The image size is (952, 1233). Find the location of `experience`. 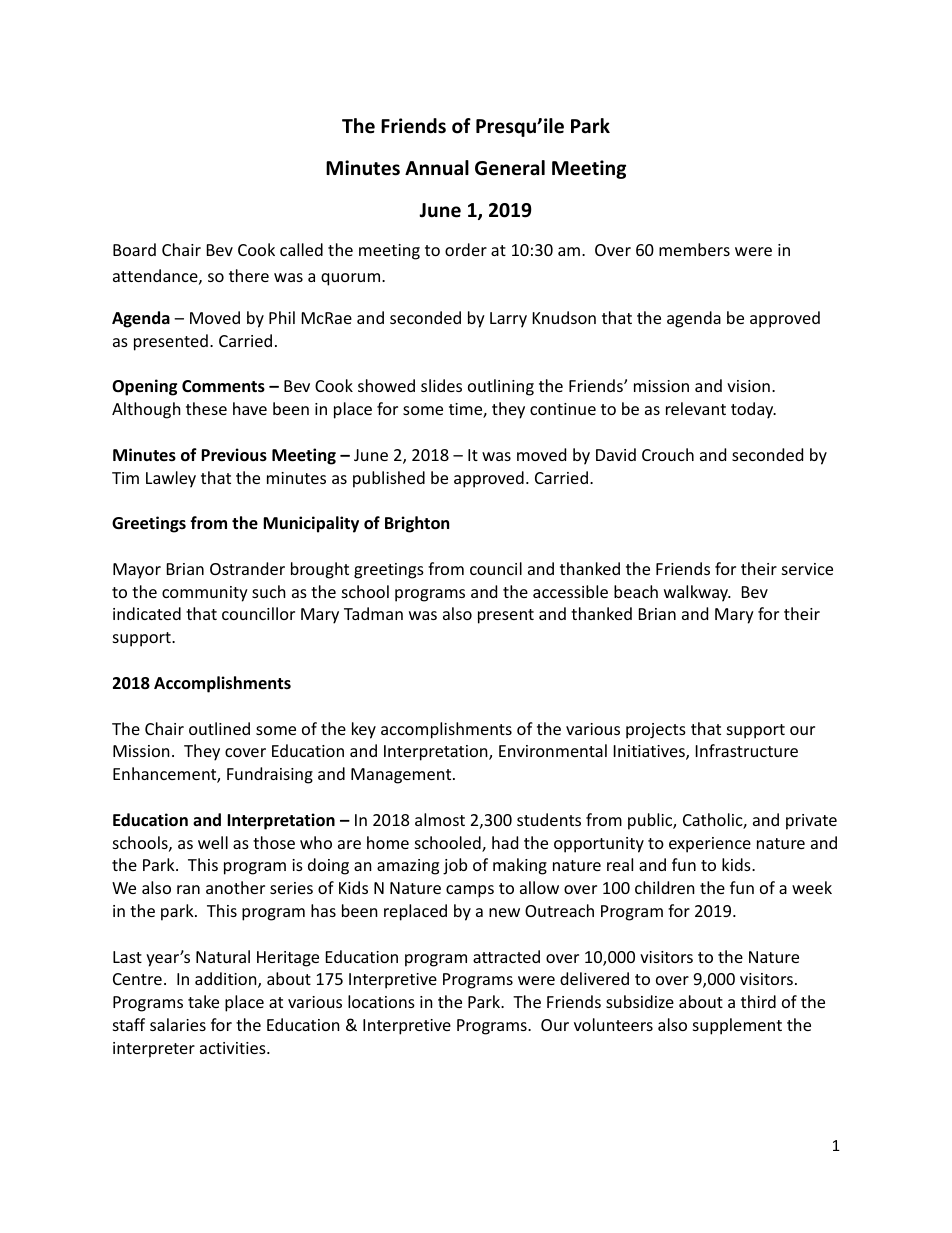

experience is located at coordinates (710, 845).
